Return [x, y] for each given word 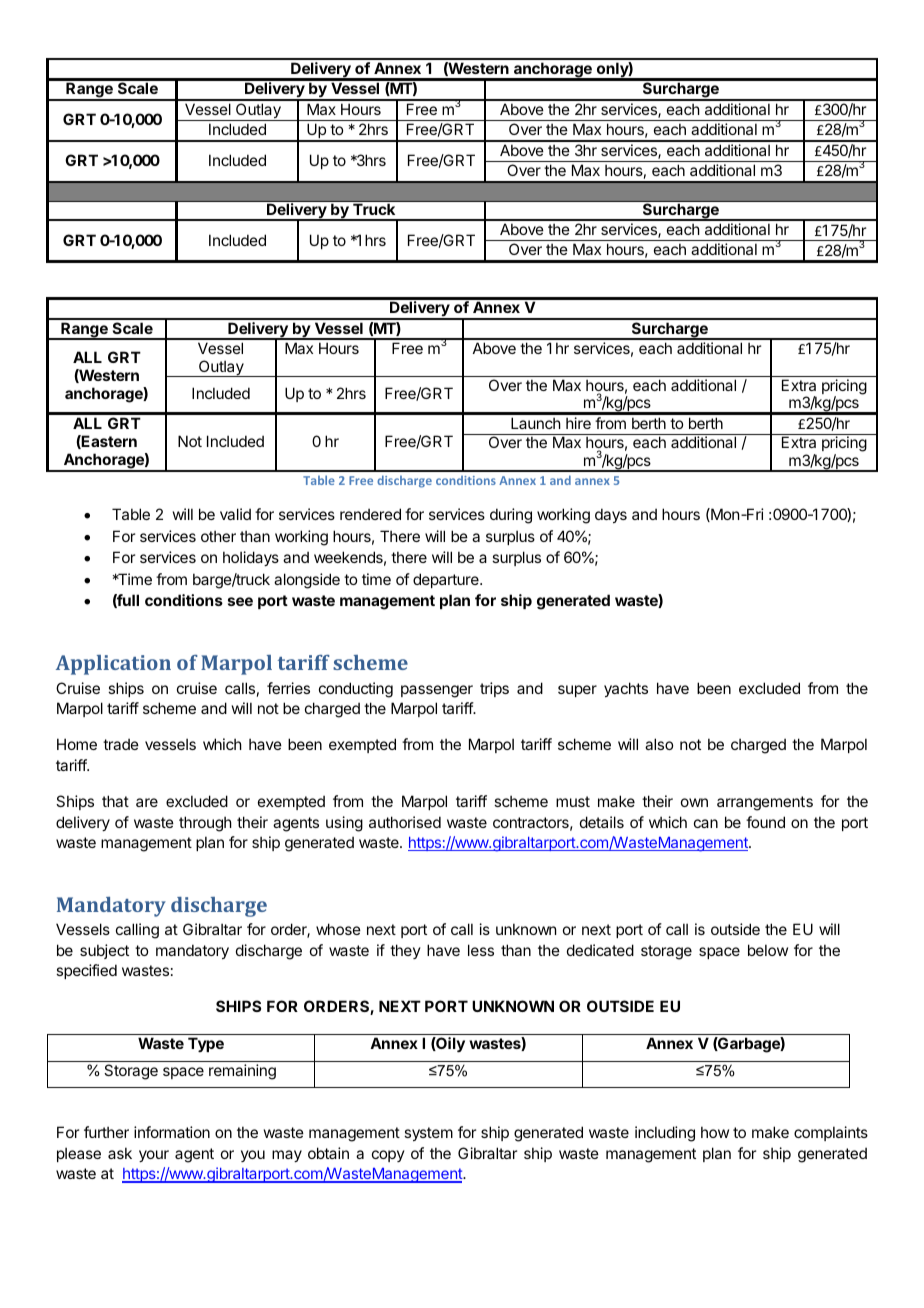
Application [113, 665]
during [511, 516]
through [205, 824]
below [768, 950]
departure [447, 580]
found [765, 822]
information [172, 1132]
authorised [405, 822]
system [428, 1134]
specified [86, 971]
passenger [437, 691]
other [218, 536]
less [481, 950]
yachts [626, 689]
